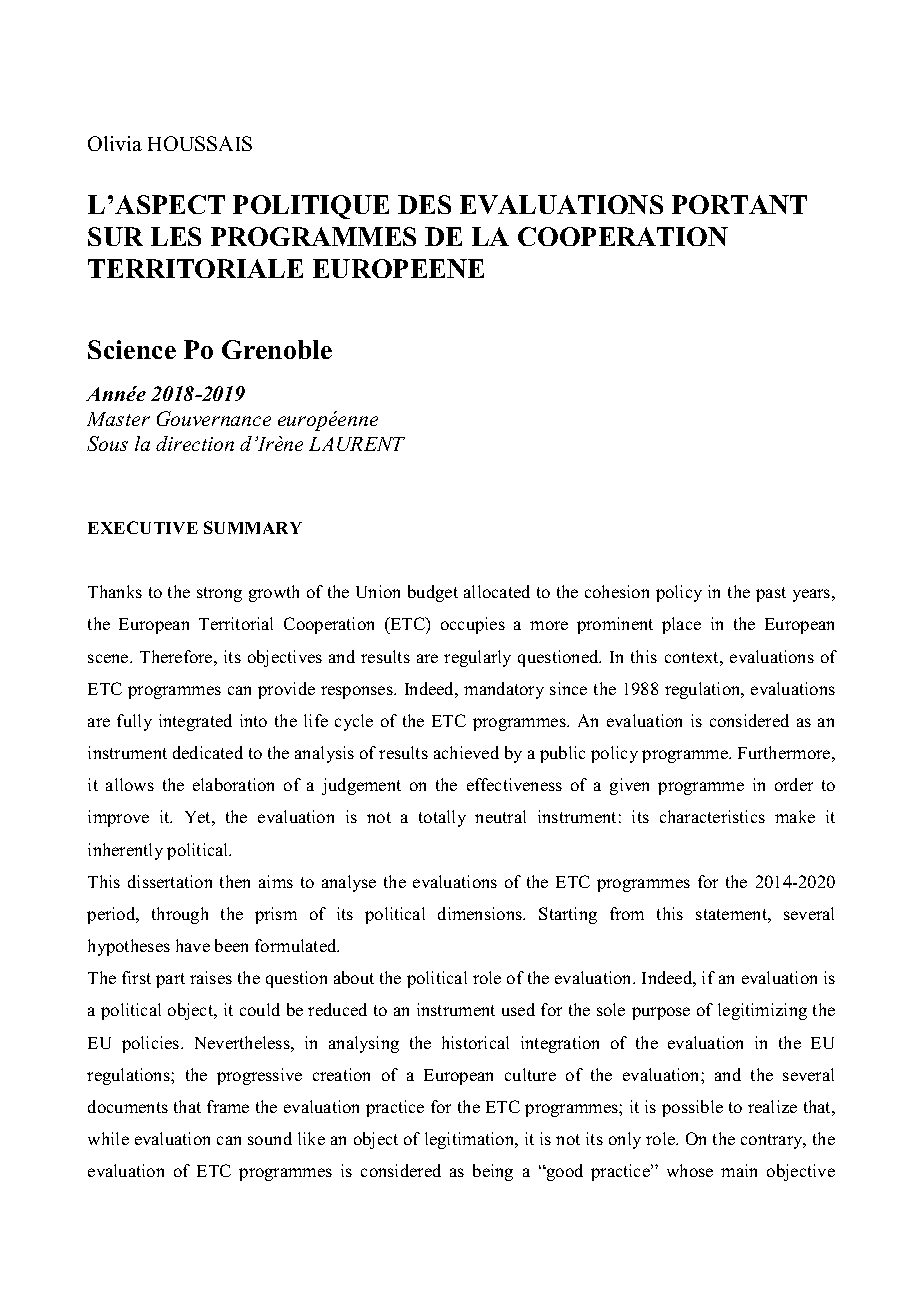 The image size is (924, 1308). What do you see at coordinates (143, 527) in the screenshot?
I see `EXECUTIVE` at bounding box center [143, 527].
